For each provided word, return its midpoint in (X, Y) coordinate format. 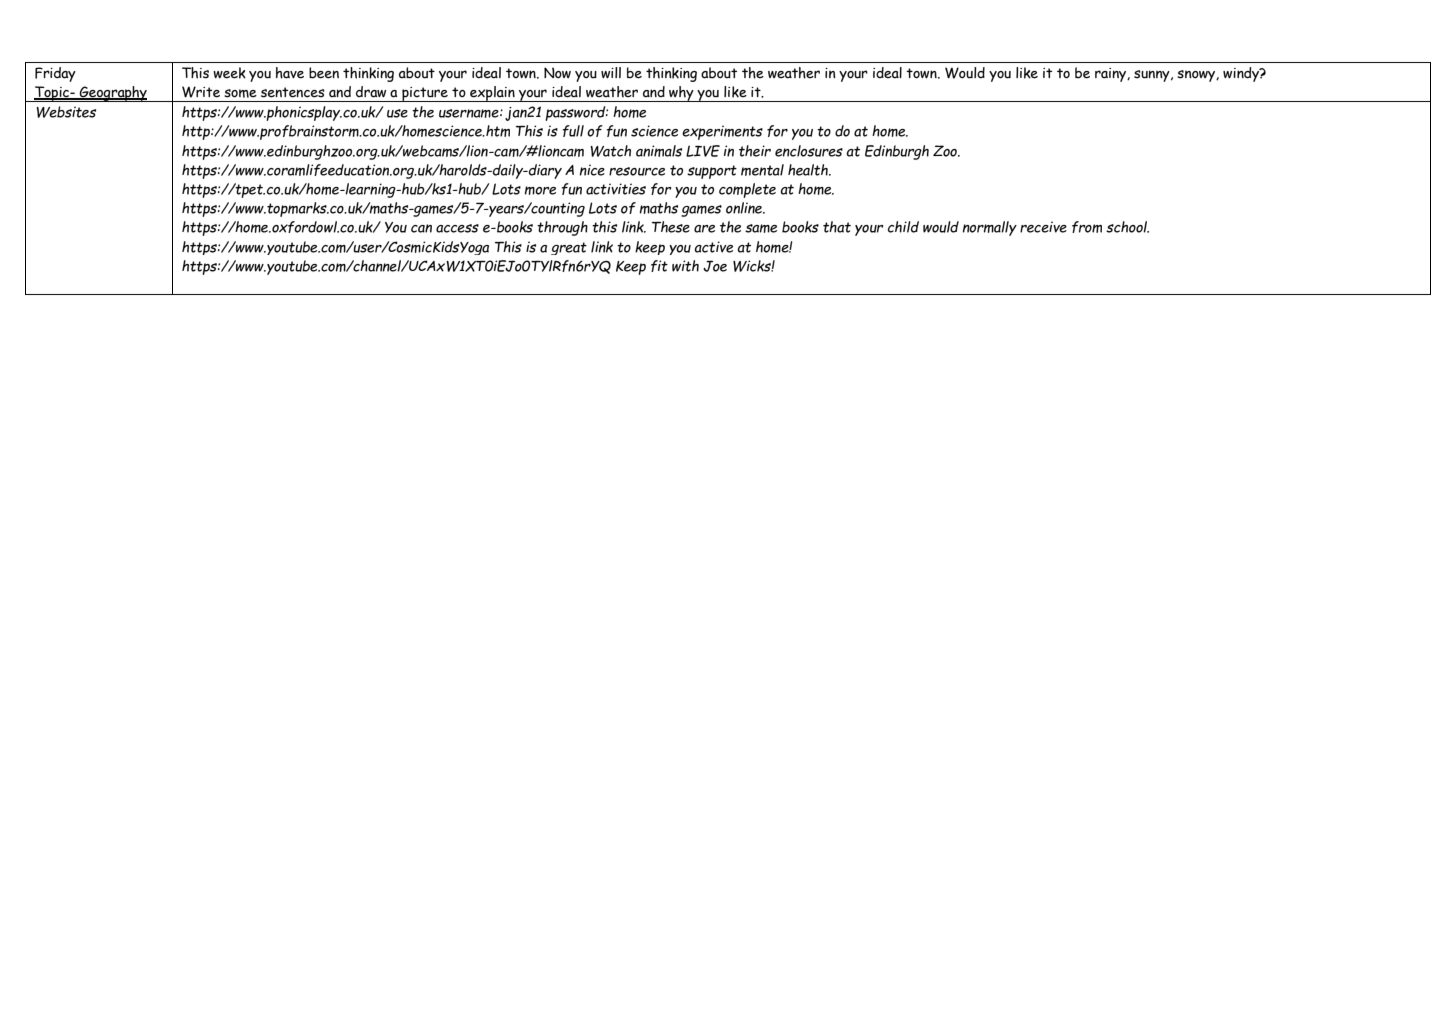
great (569, 248)
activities (616, 189)
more (540, 190)
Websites (66, 112)
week (229, 73)
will (611, 72)
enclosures (809, 151)
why (681, 94)
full (573, 131)
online (745, 208)
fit (659, 266)
